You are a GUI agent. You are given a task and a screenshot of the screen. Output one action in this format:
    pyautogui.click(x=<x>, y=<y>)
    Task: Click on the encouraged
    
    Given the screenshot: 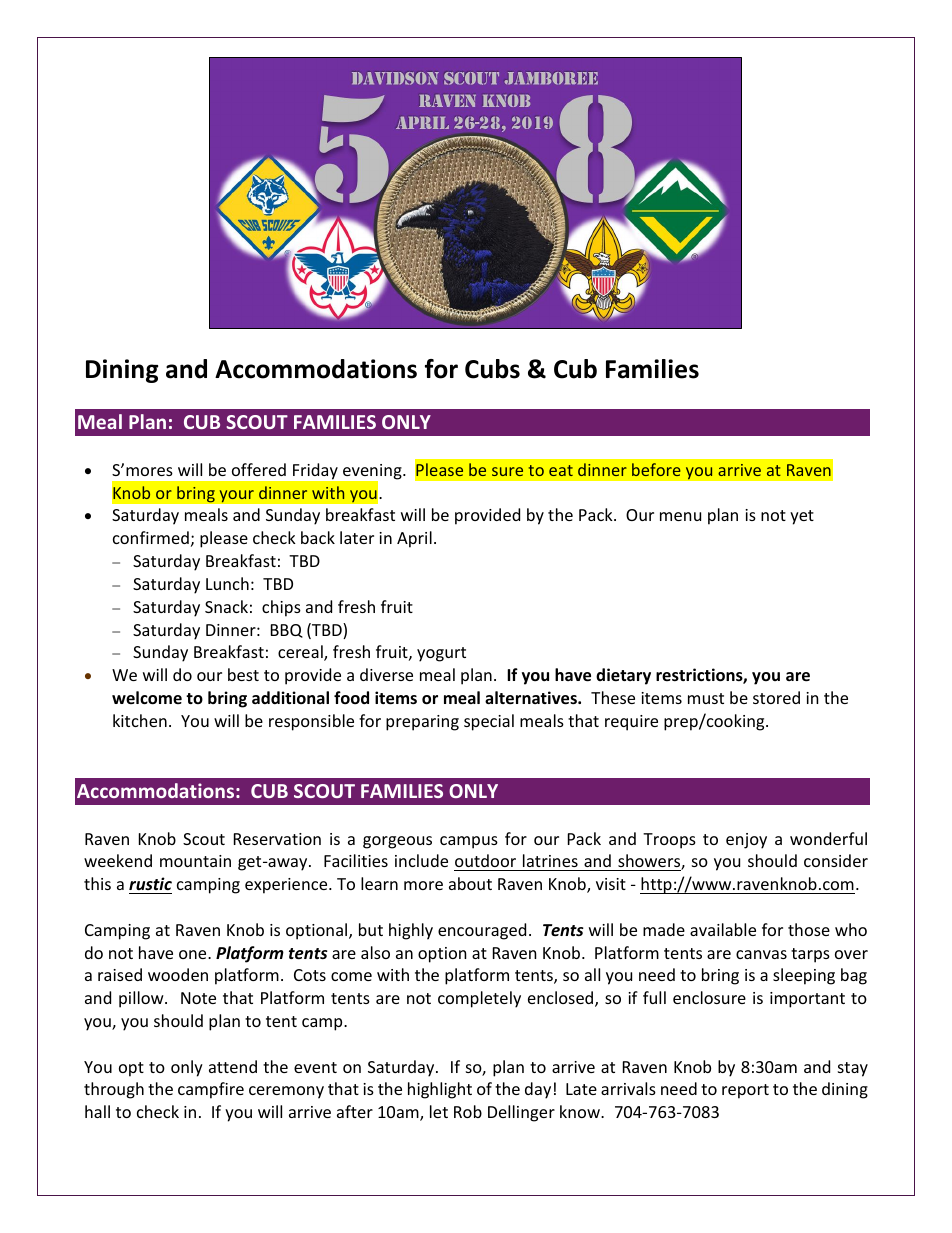 What is the action you would take?
    pyautogui.click(x=482, y=931)
